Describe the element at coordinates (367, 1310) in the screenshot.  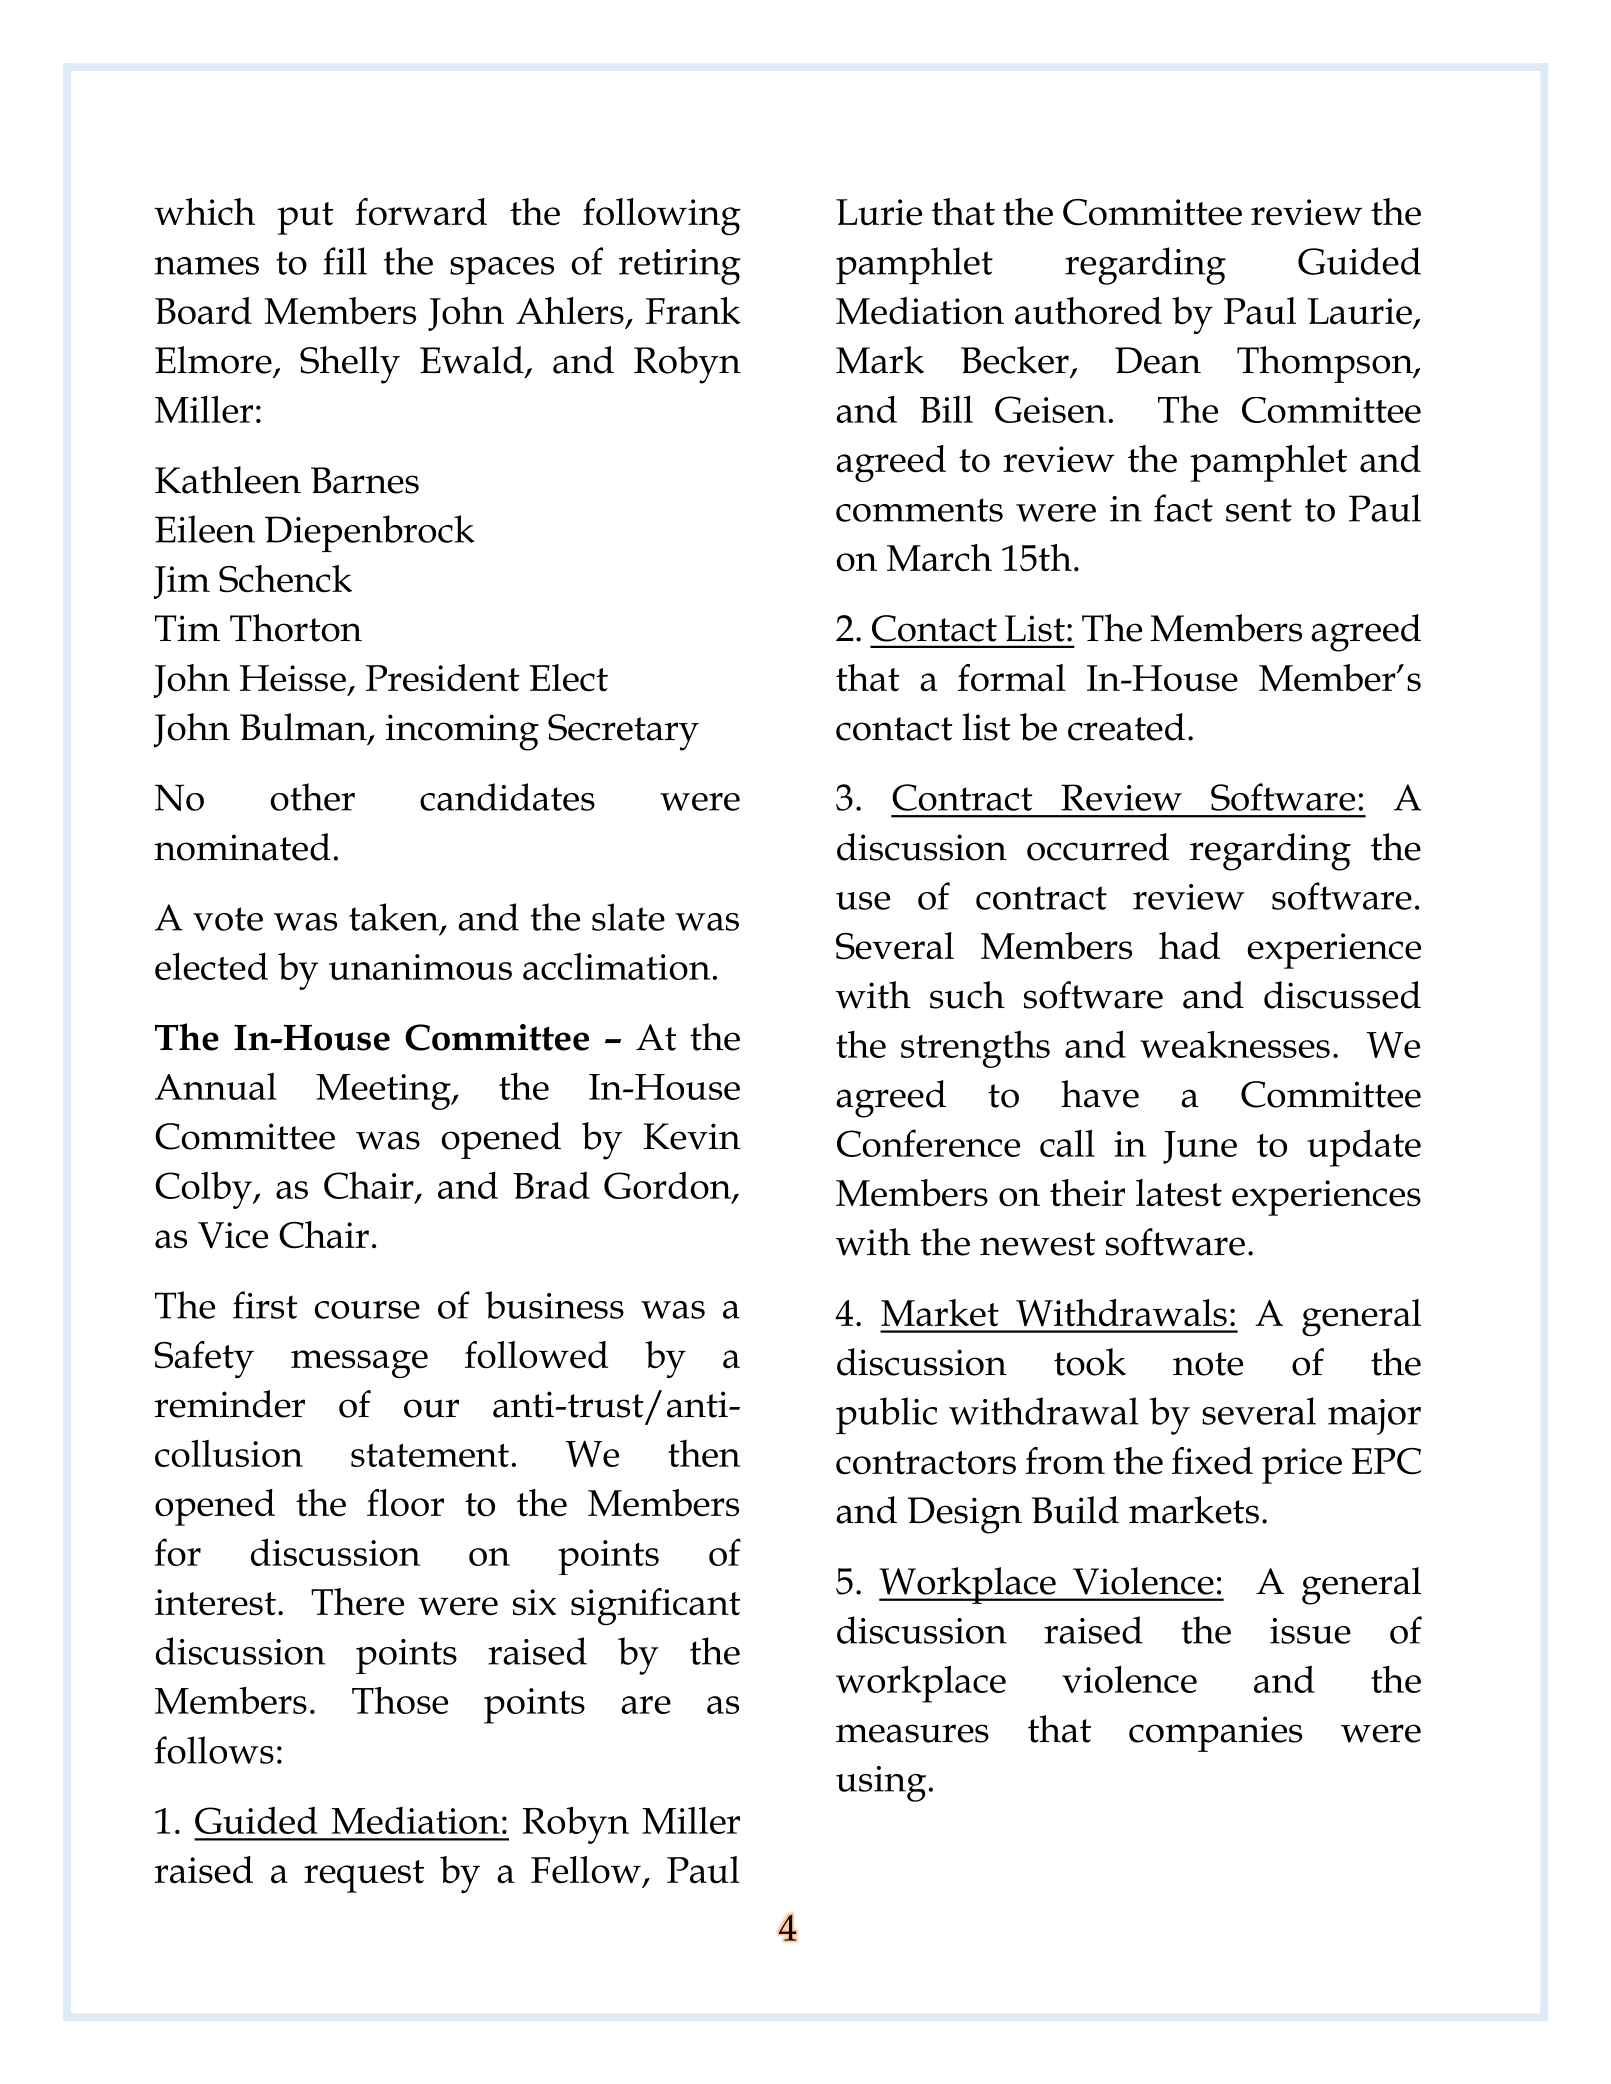
I see `course` at that location.
